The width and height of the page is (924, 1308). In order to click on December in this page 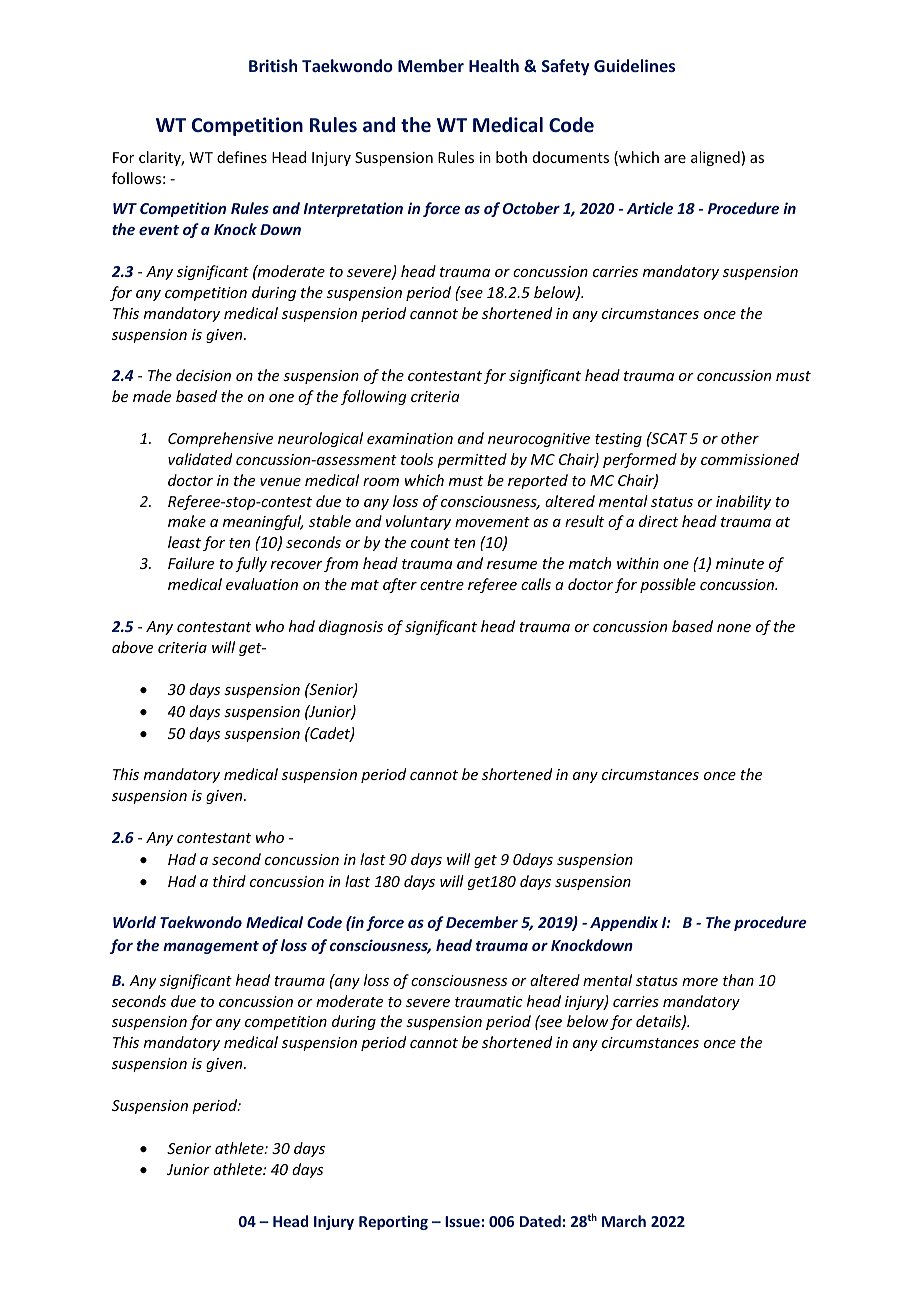, I will do `click(482, 922)`.
